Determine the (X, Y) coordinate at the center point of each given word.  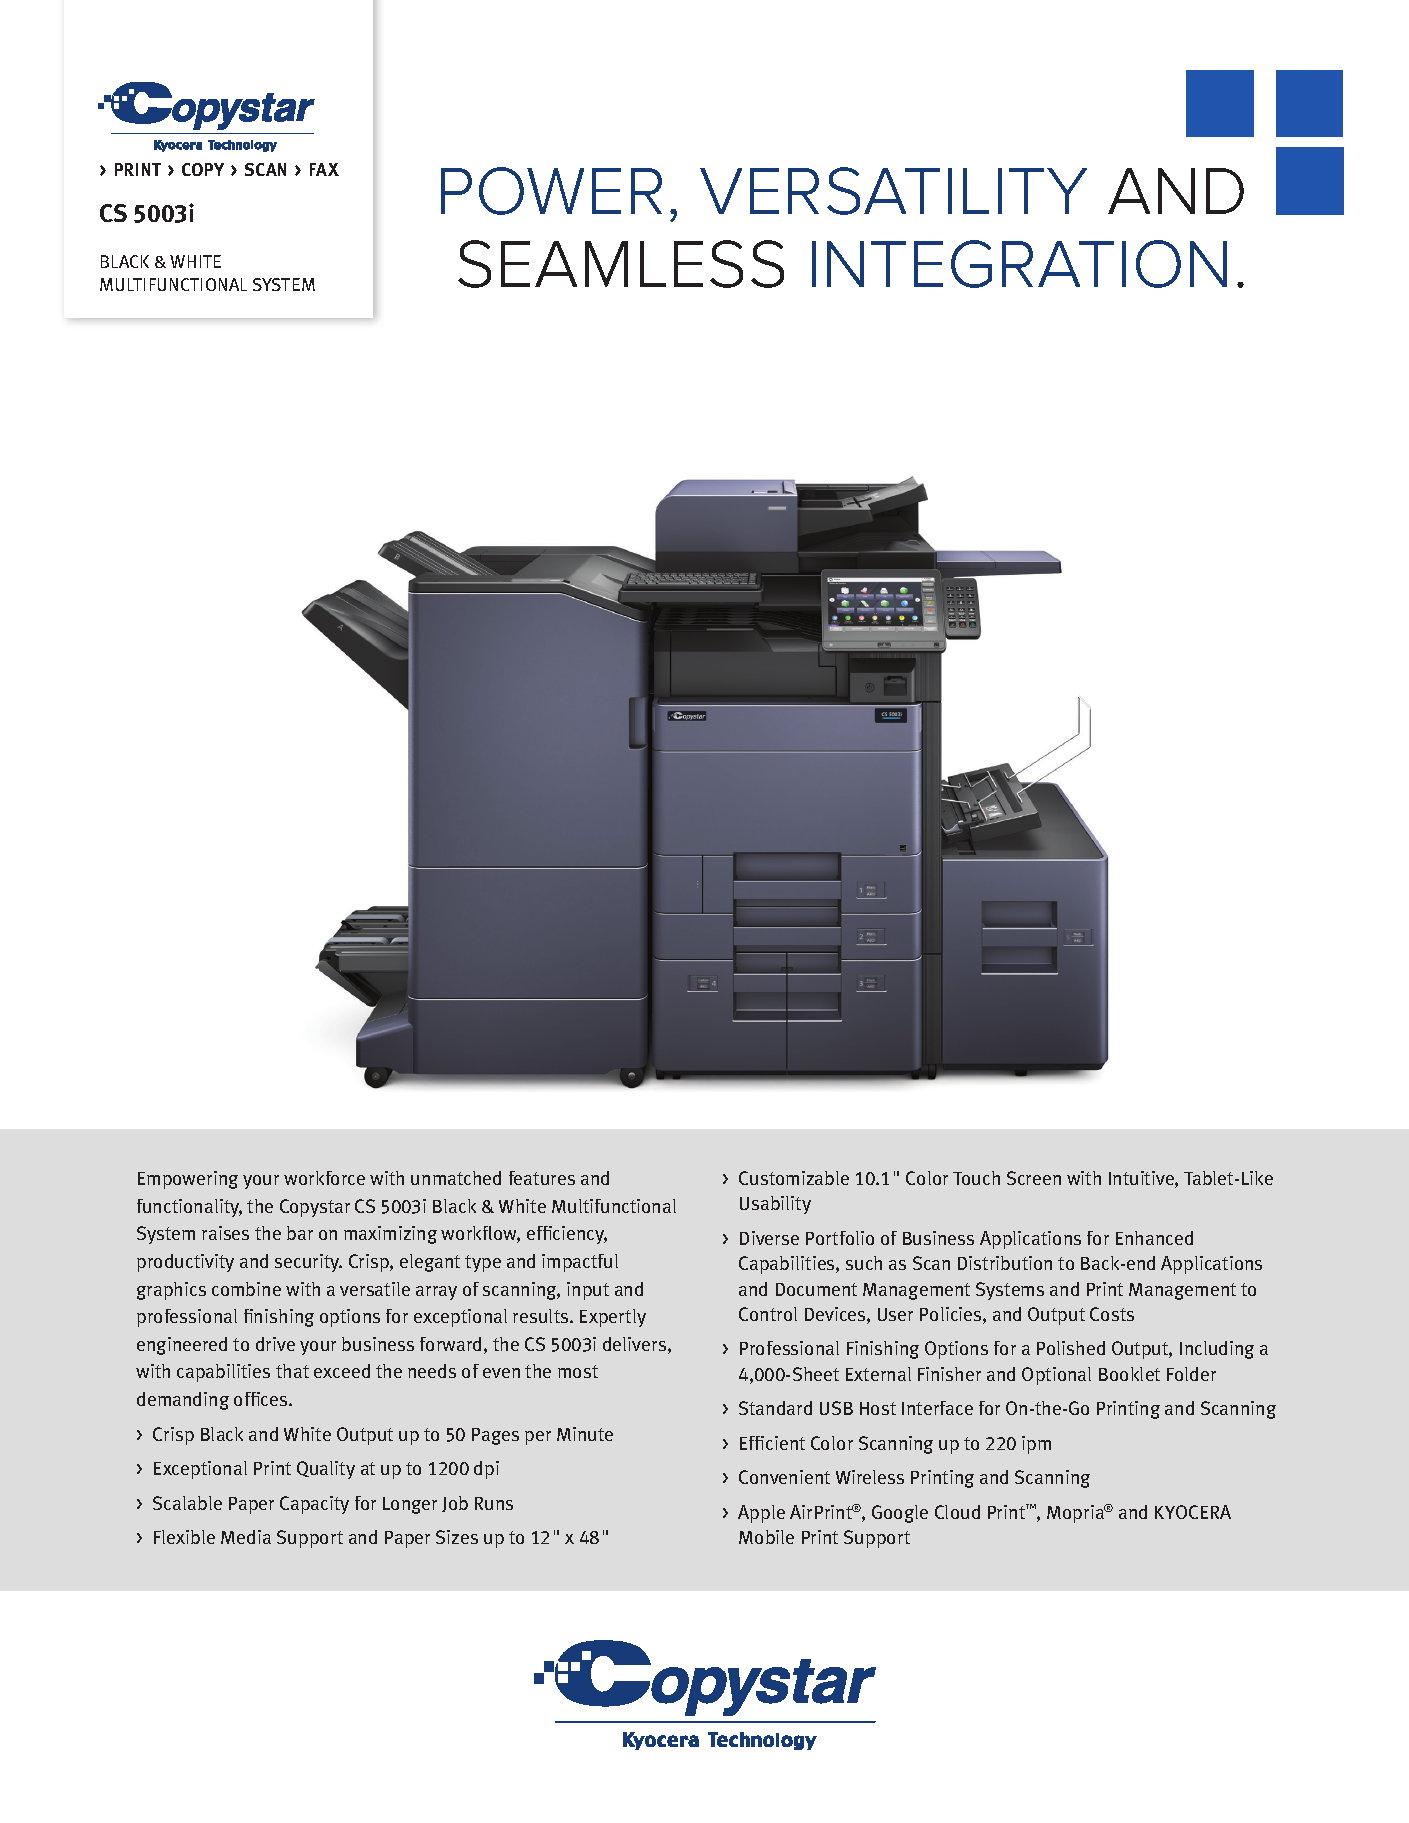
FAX (324, 169)
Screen (1034, 1178)
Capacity (314, 1505)
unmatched (456, 1178)
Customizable (794, 1178)
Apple (761, 1514)
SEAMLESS (621, 264)
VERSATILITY (893, 191)
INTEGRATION (1019, 264)
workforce (324, 1178)
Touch (976, 1178)
